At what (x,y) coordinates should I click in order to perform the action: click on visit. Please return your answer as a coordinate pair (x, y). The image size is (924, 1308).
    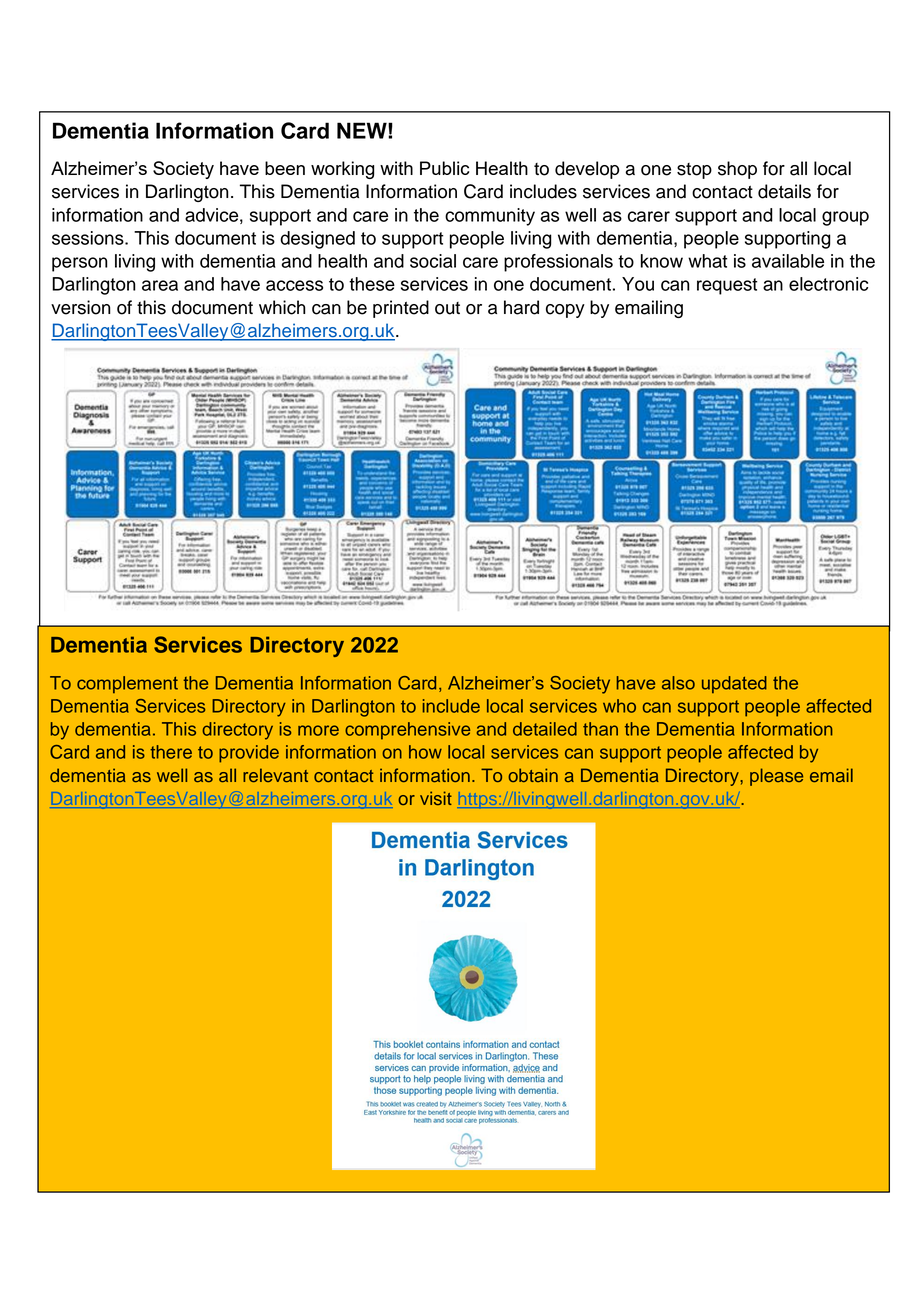
    Looking at the image, I should click on (436, 798).
